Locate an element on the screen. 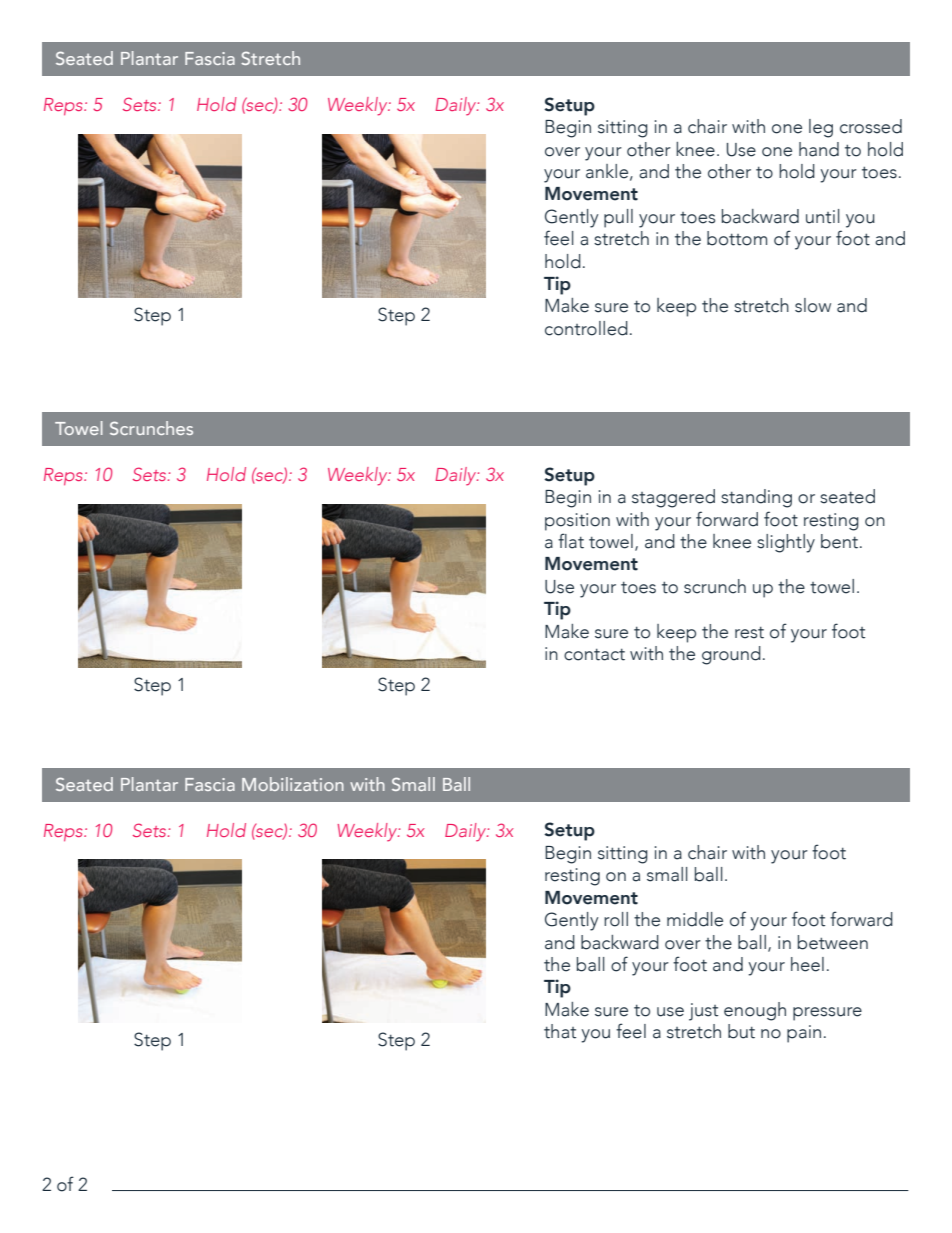 Image resolution: width=952 pixels, height=1233 pixels. standing is located at coordinates (756, 498).
